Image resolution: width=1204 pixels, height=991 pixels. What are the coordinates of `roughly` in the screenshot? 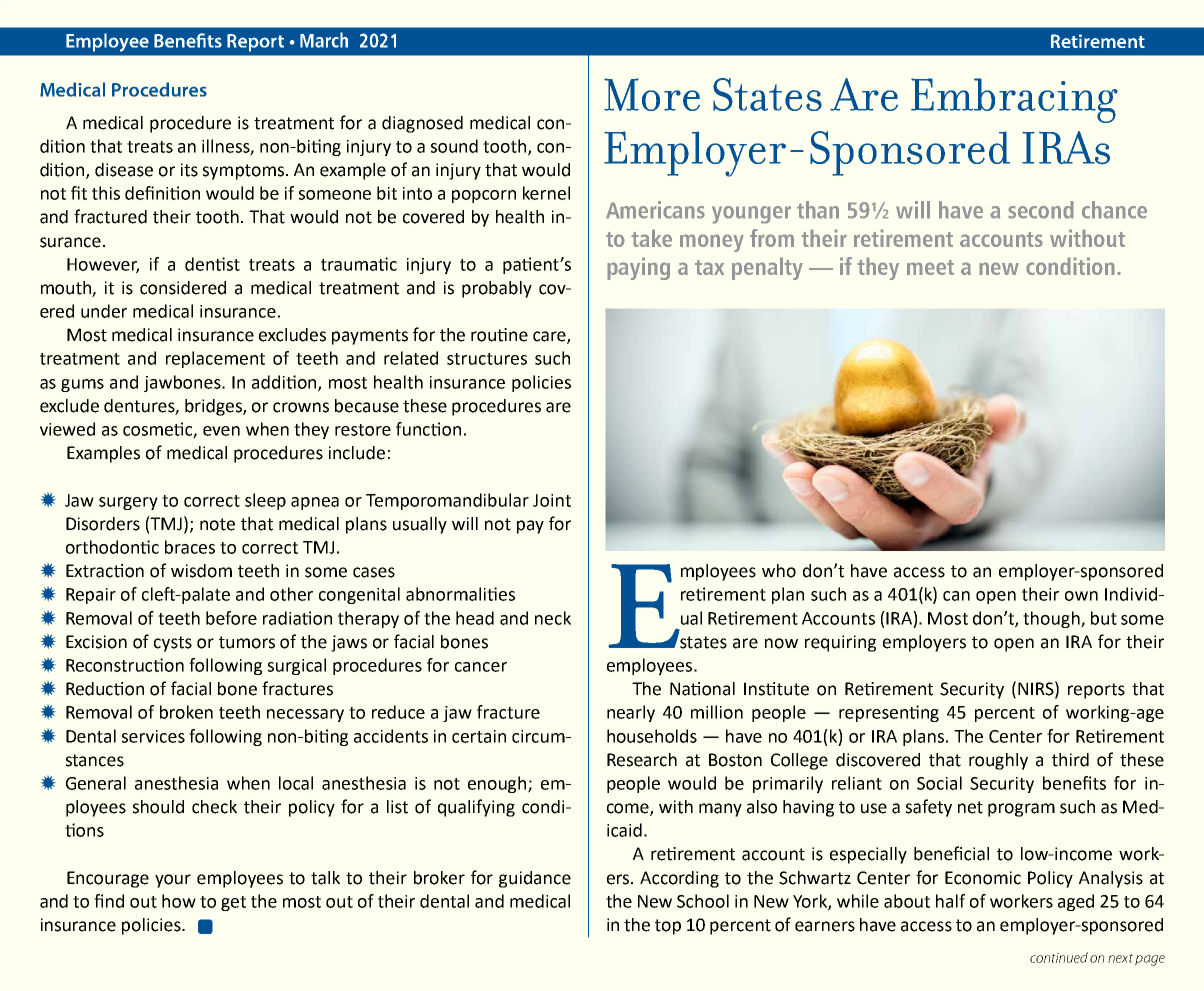 It's located at (998, 761).
